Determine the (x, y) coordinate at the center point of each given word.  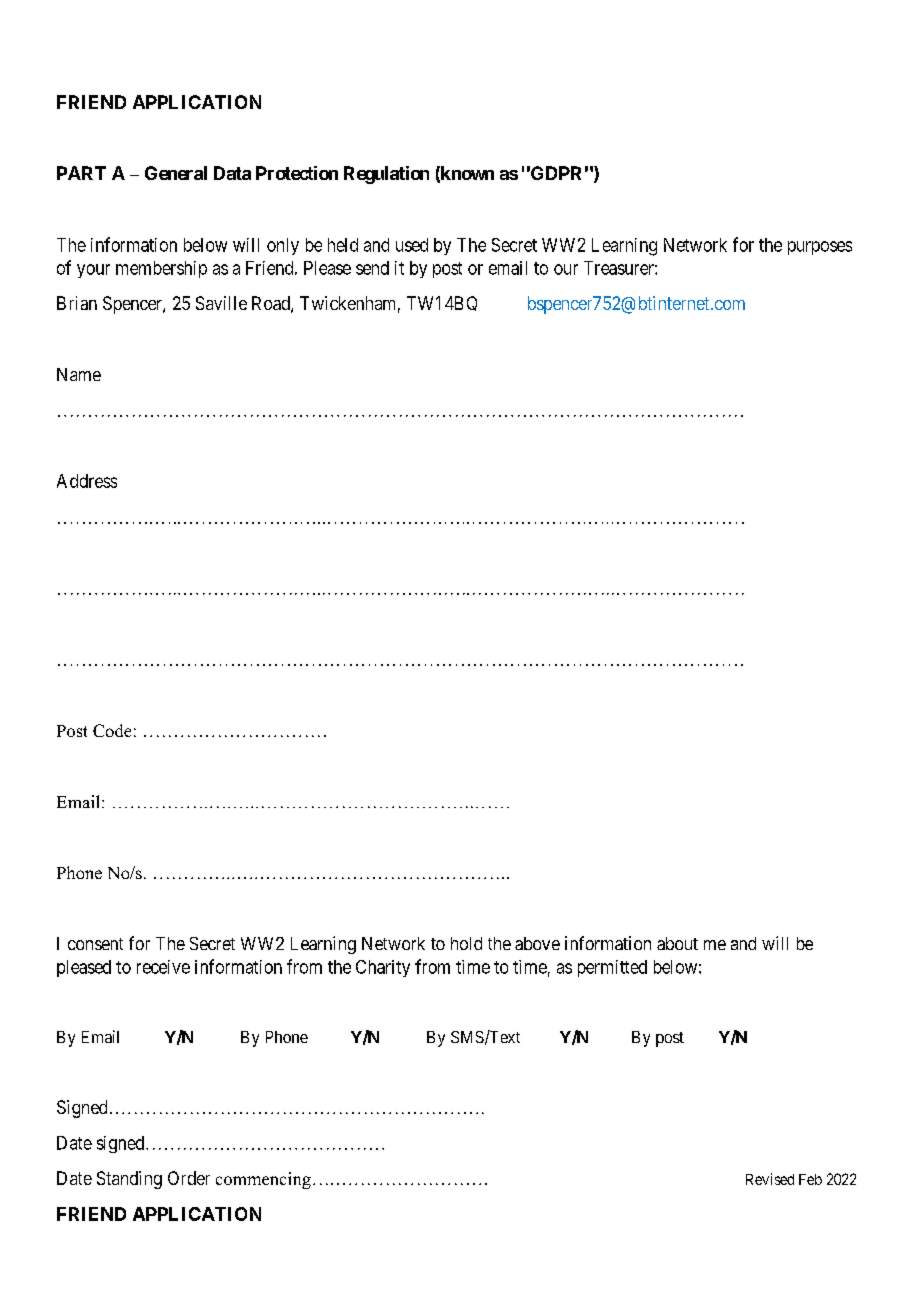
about (677, 943)
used (412, 245)
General (176, 173)
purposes (820, 248)
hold (466, 943)
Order (189, 1178)
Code (112, 730)
